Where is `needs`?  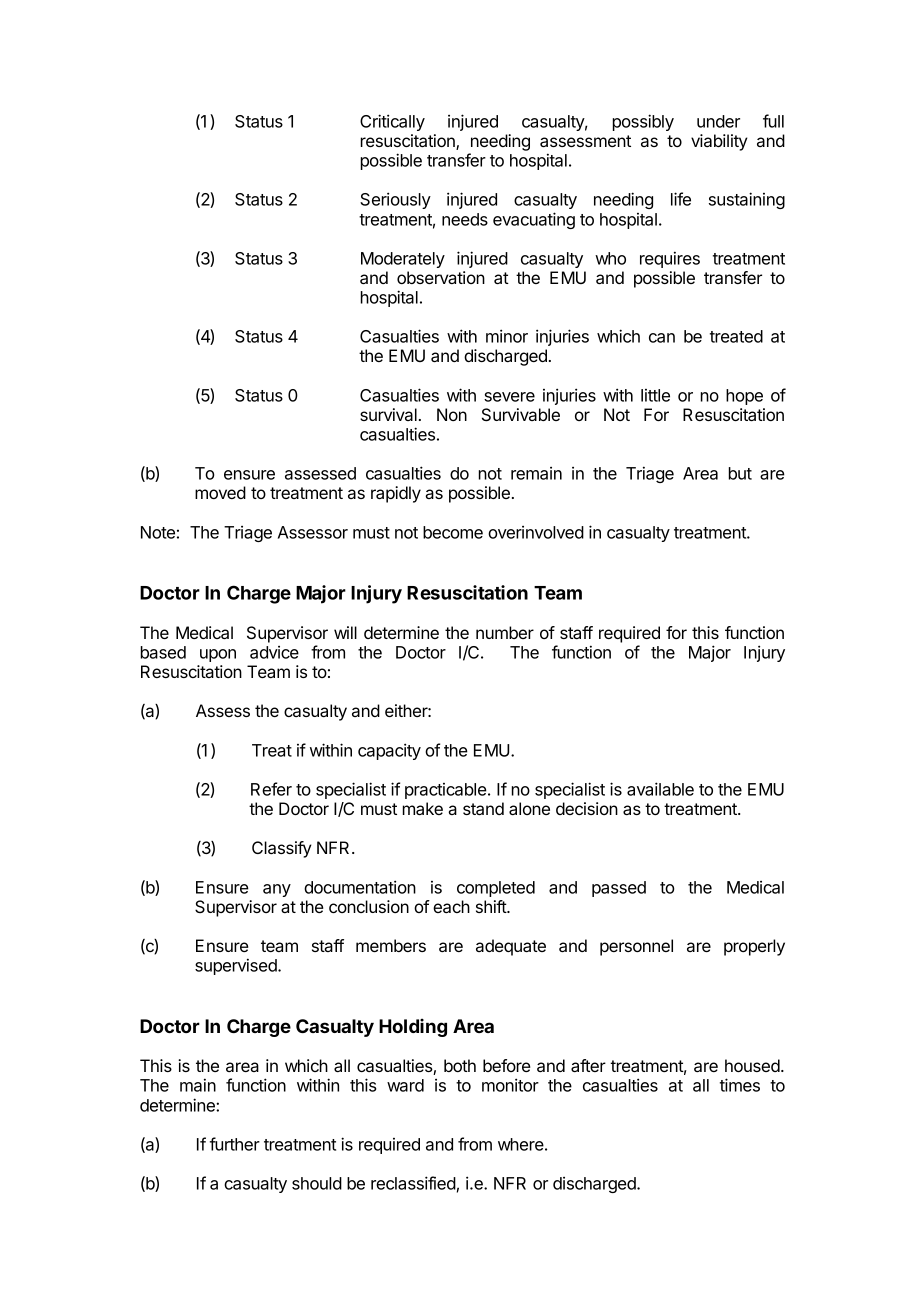 needs is located at coordinates (465, 219).
